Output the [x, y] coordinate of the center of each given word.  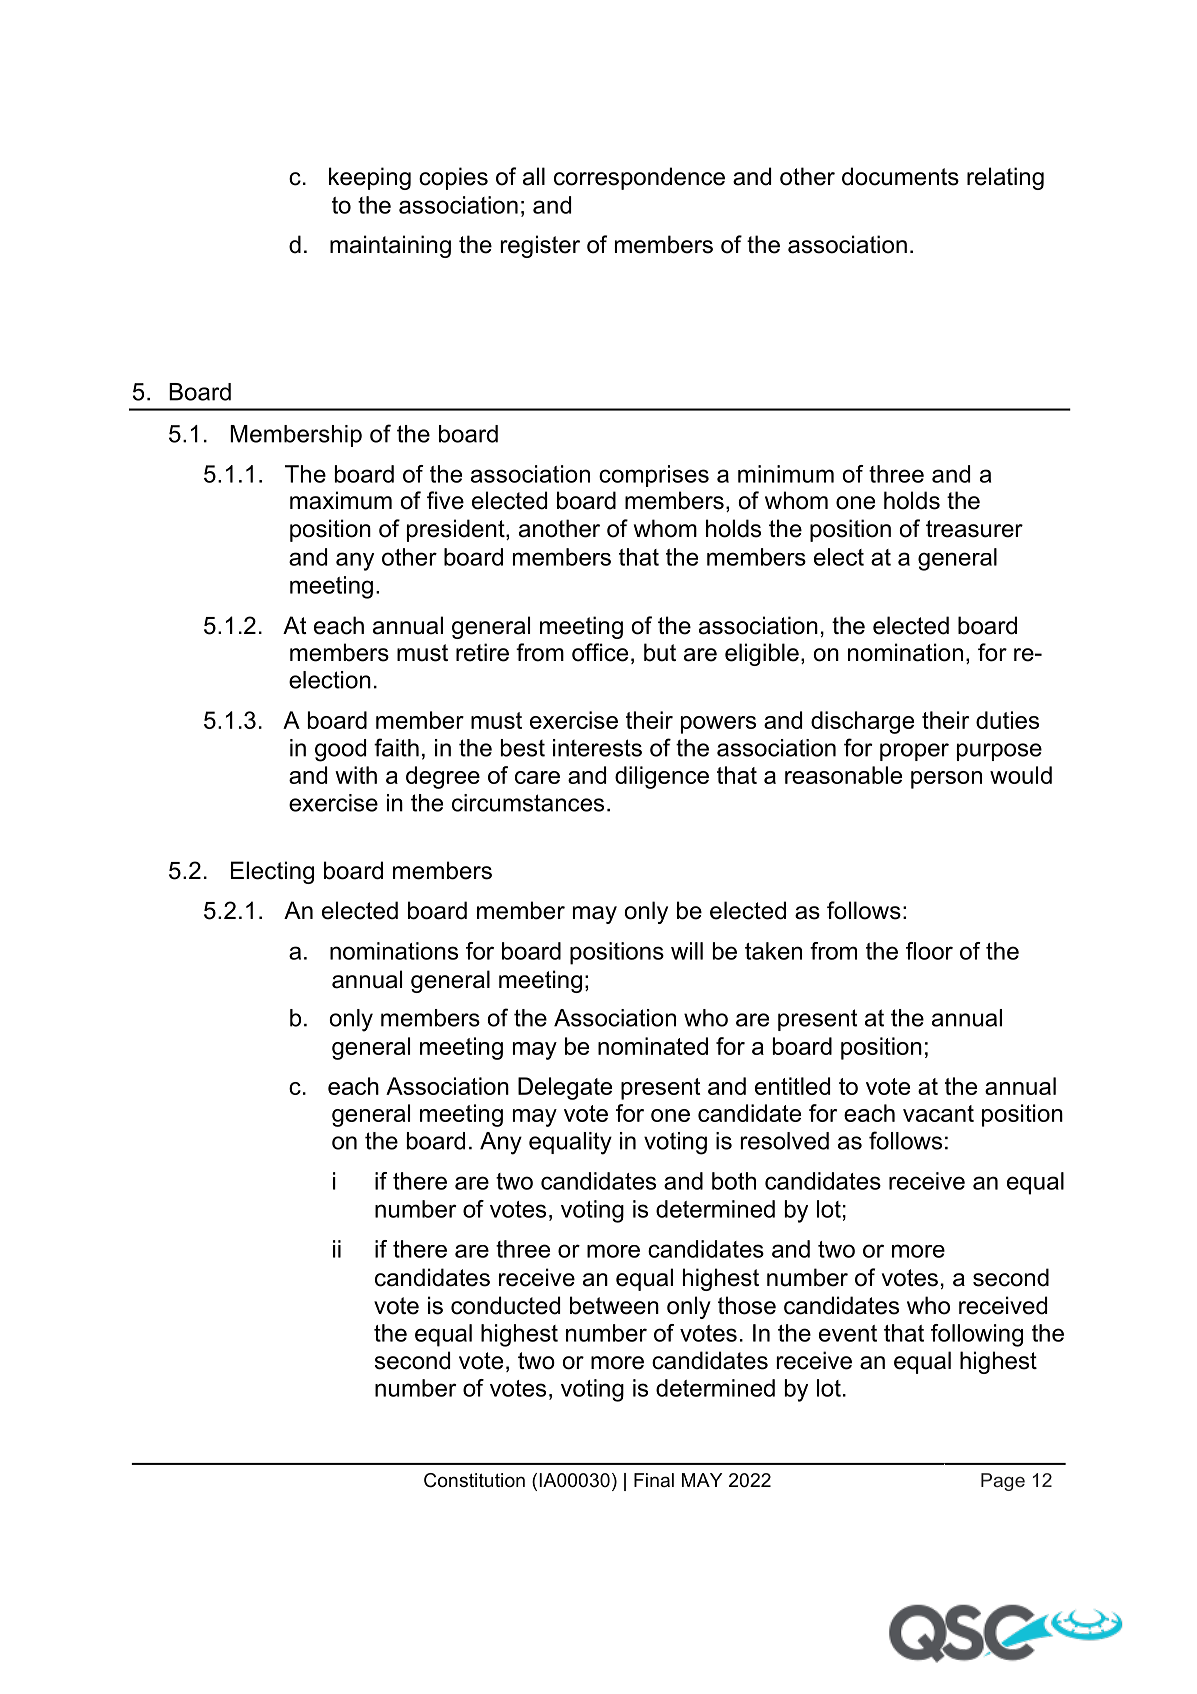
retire [482, 652]
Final [654, 1480]
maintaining [390, 246]
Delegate [565, 1088]
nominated [653, 1046]
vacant [938, 1113]
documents [900, 176]
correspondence [639, 178]
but [660, 652]
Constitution [474, 1480]
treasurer [974, 529]
